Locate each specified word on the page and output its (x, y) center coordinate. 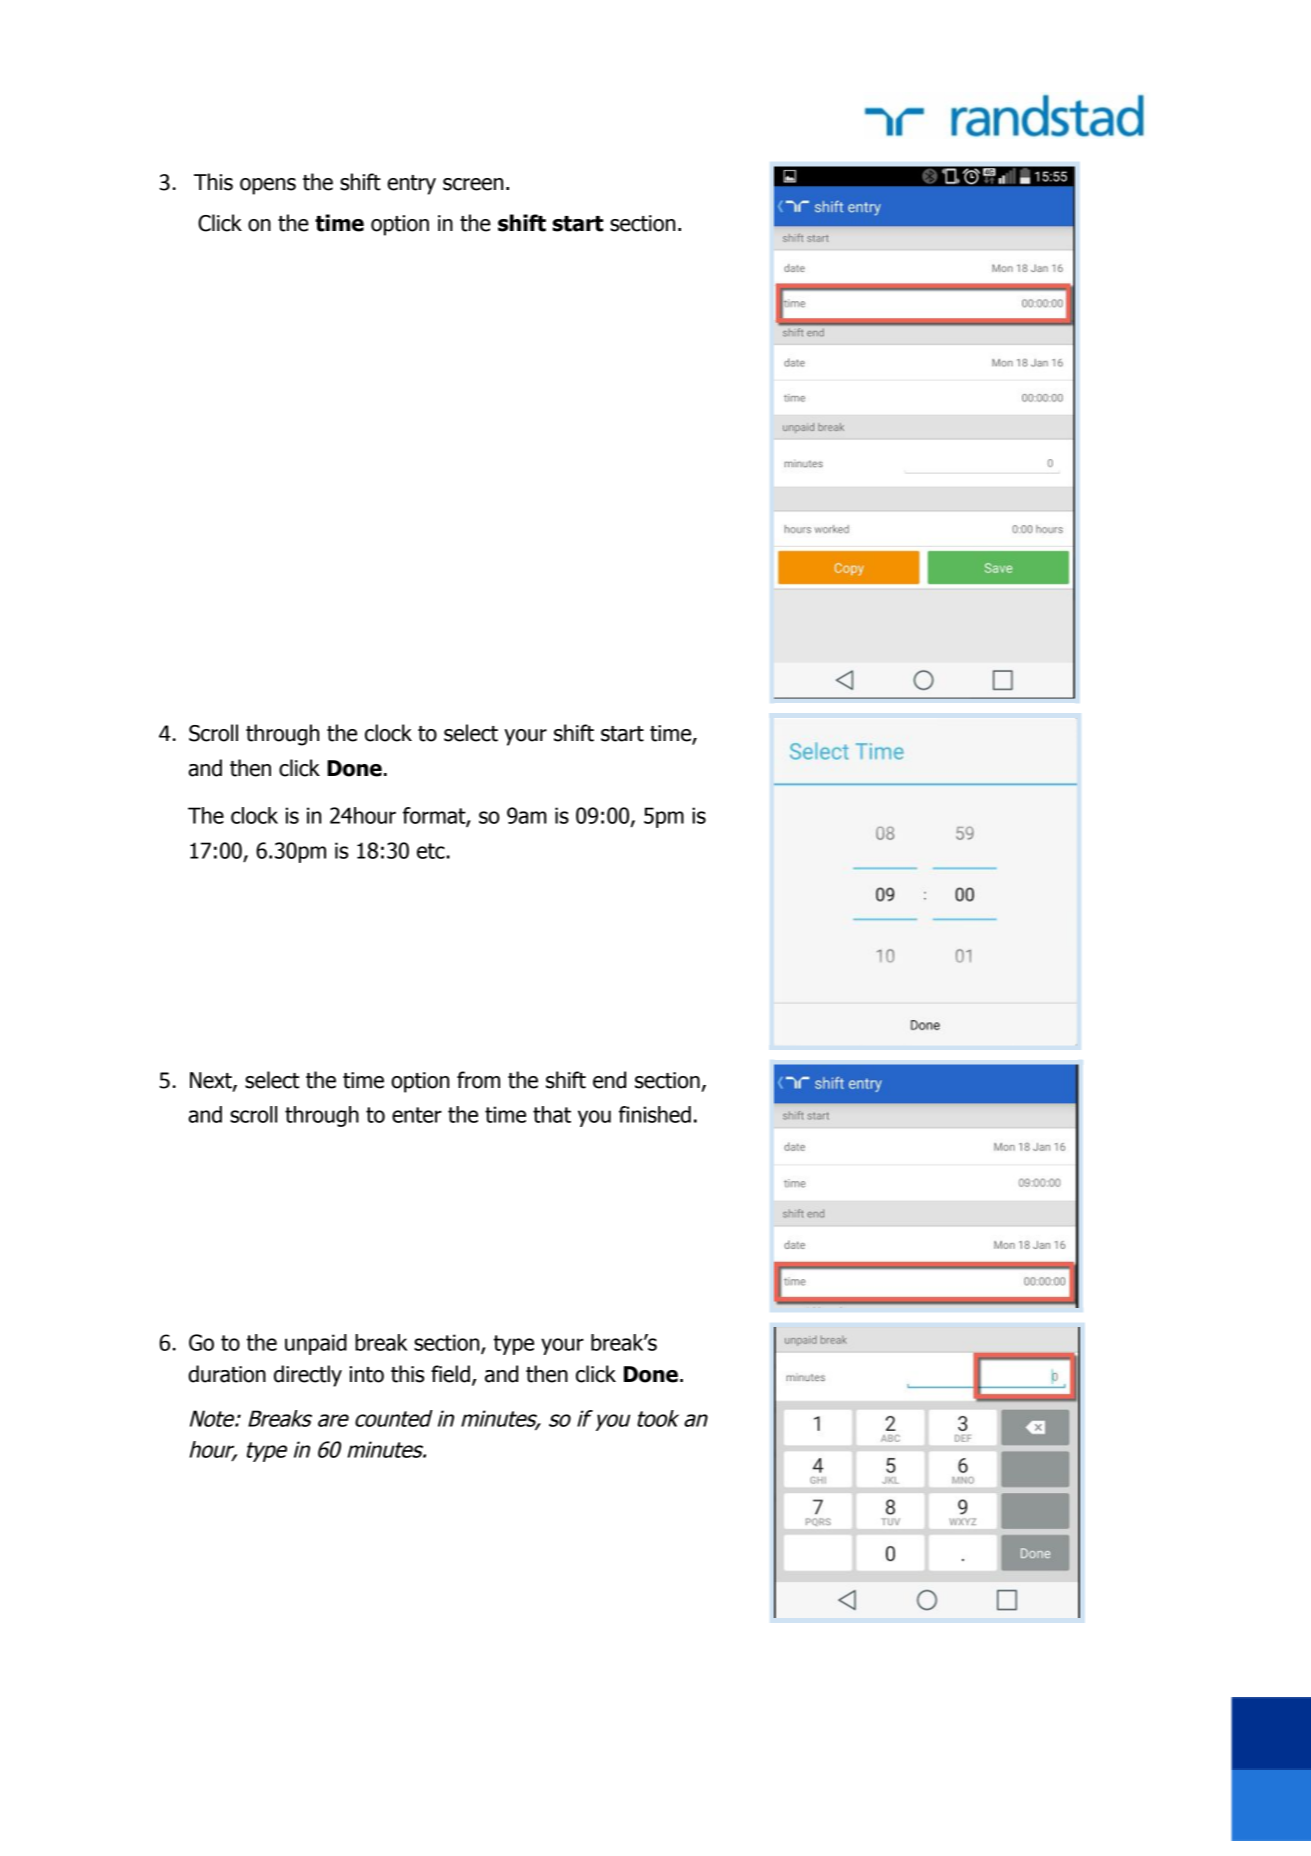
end (609, 1080)
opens (268, 186)
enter (417, 1115)
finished (655, 1114)
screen (473, 184)
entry (411, 185)
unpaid (316, 1344)
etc (432, 851)
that (552, 1114)
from (478, 1080)
